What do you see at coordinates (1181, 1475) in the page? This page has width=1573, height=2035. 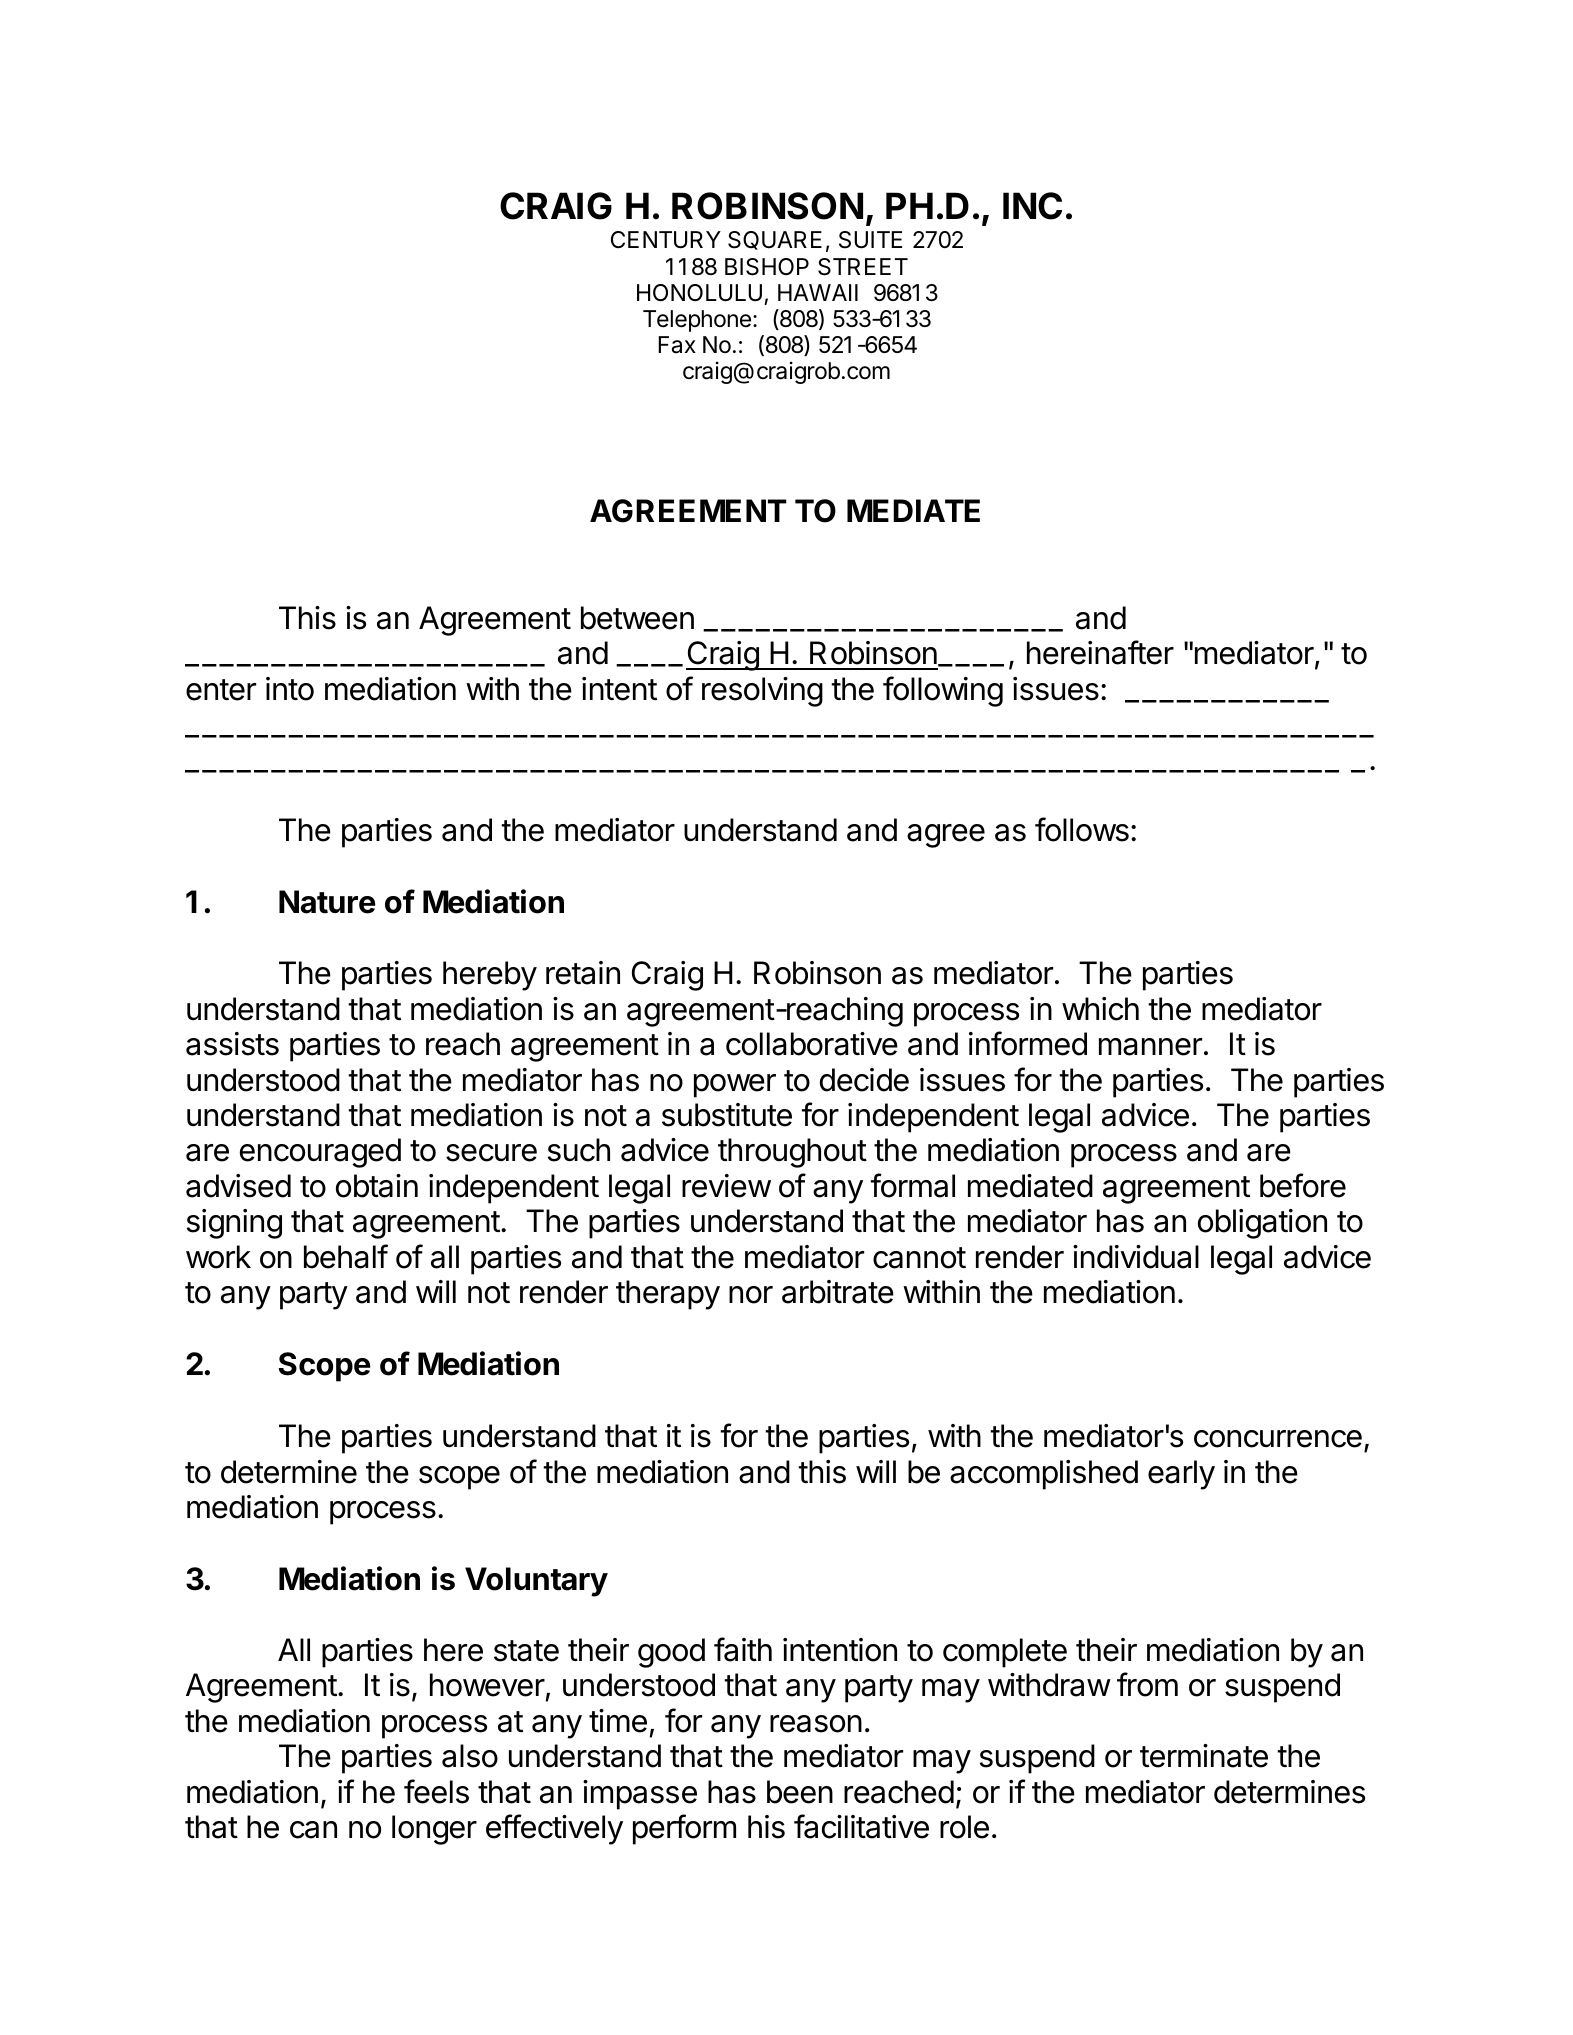 I see `early` at bounding box center [1181, 1475].
